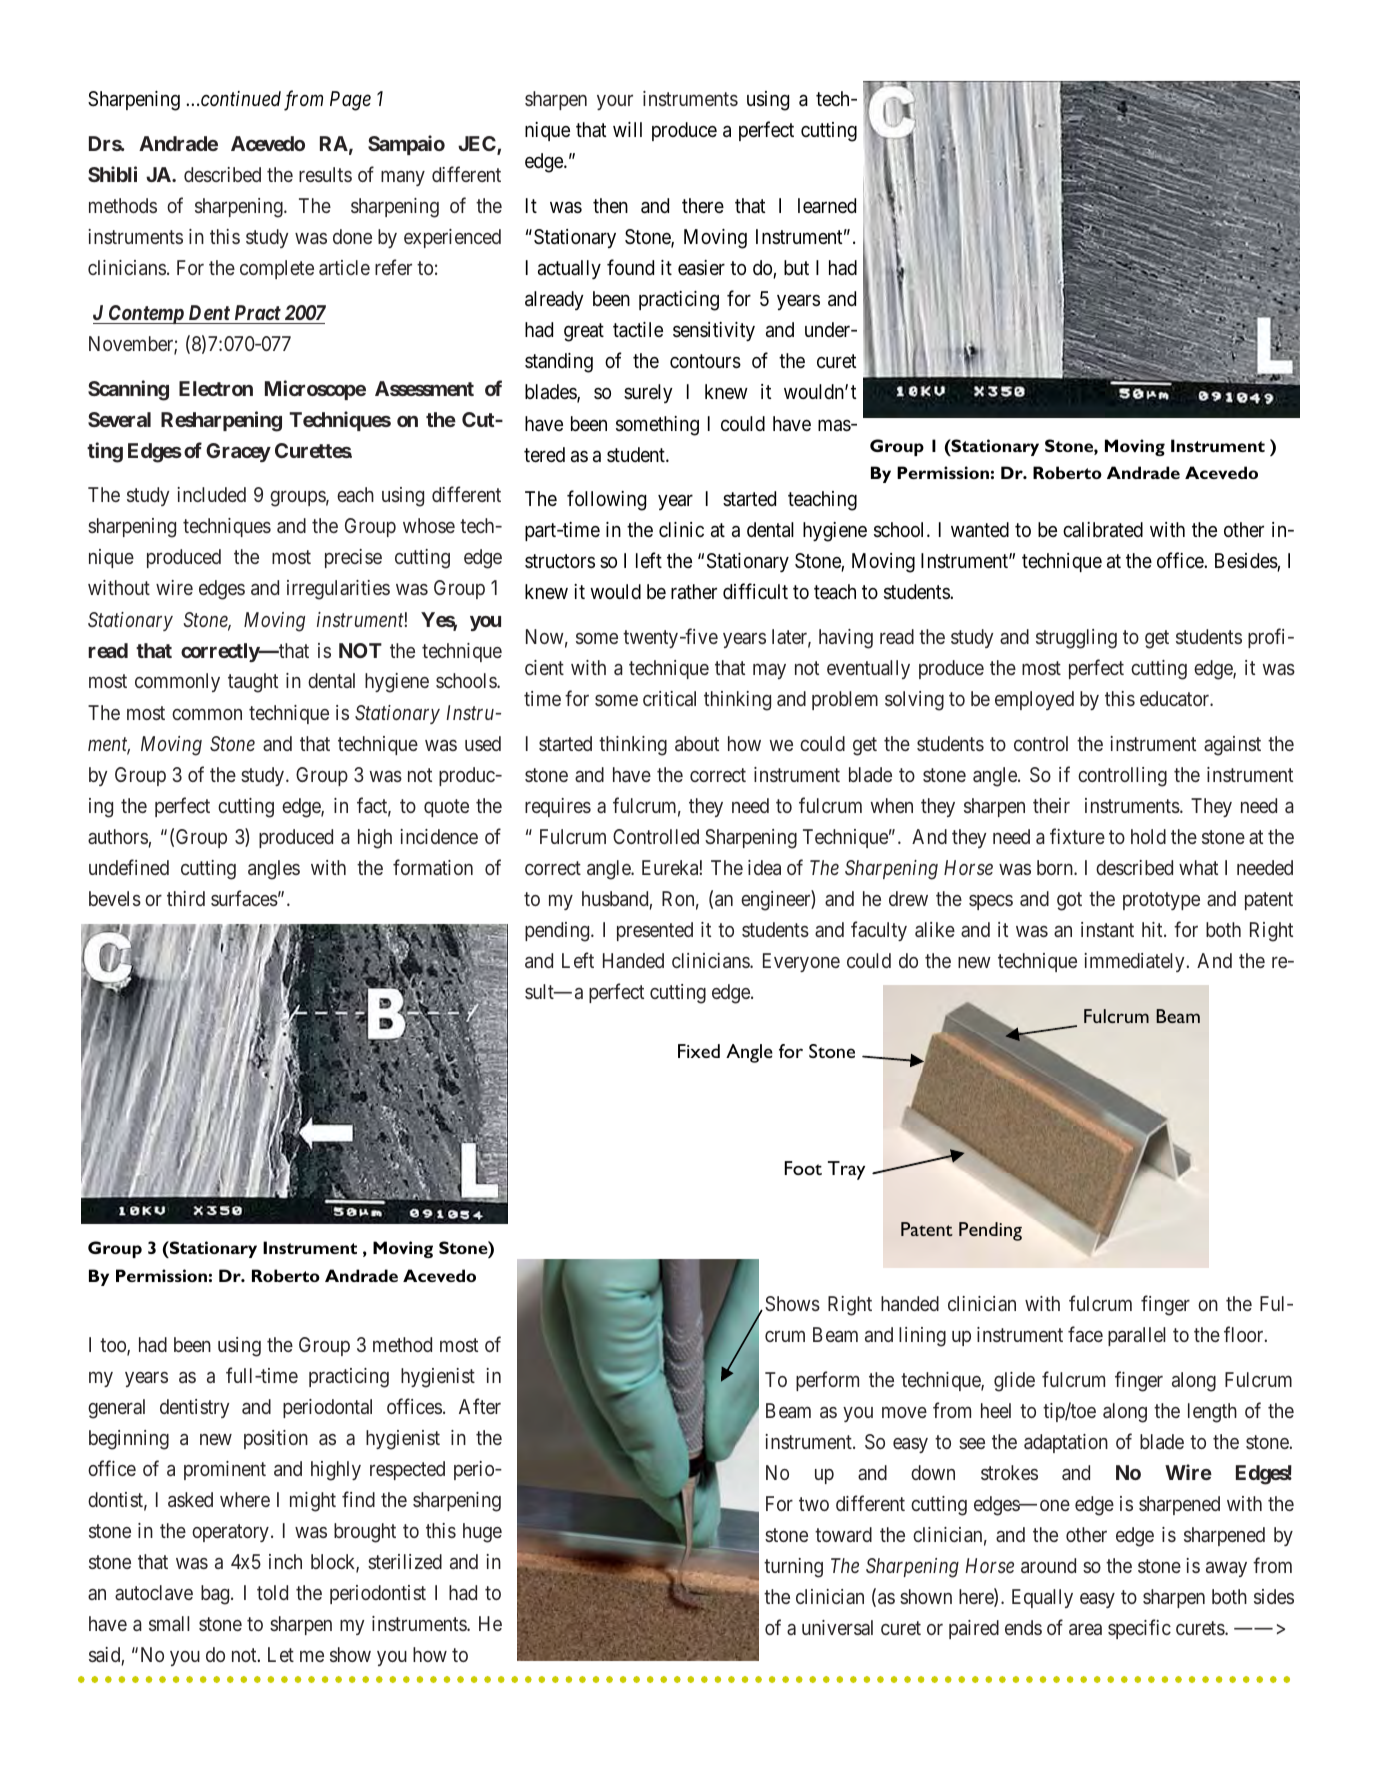  I want to click on continued, so click(241, 98).
